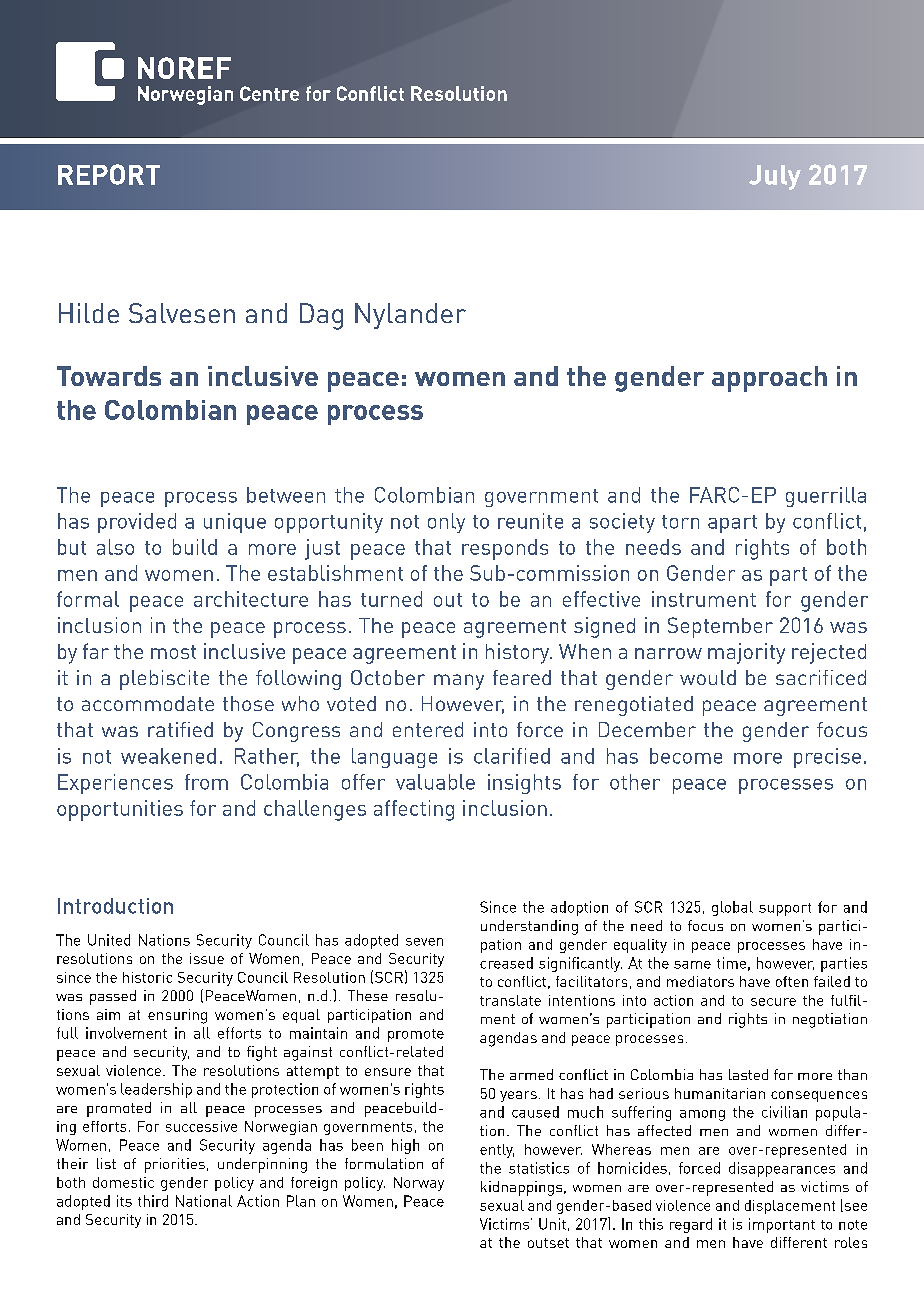  I want to click on provided, so click(137, 523).
